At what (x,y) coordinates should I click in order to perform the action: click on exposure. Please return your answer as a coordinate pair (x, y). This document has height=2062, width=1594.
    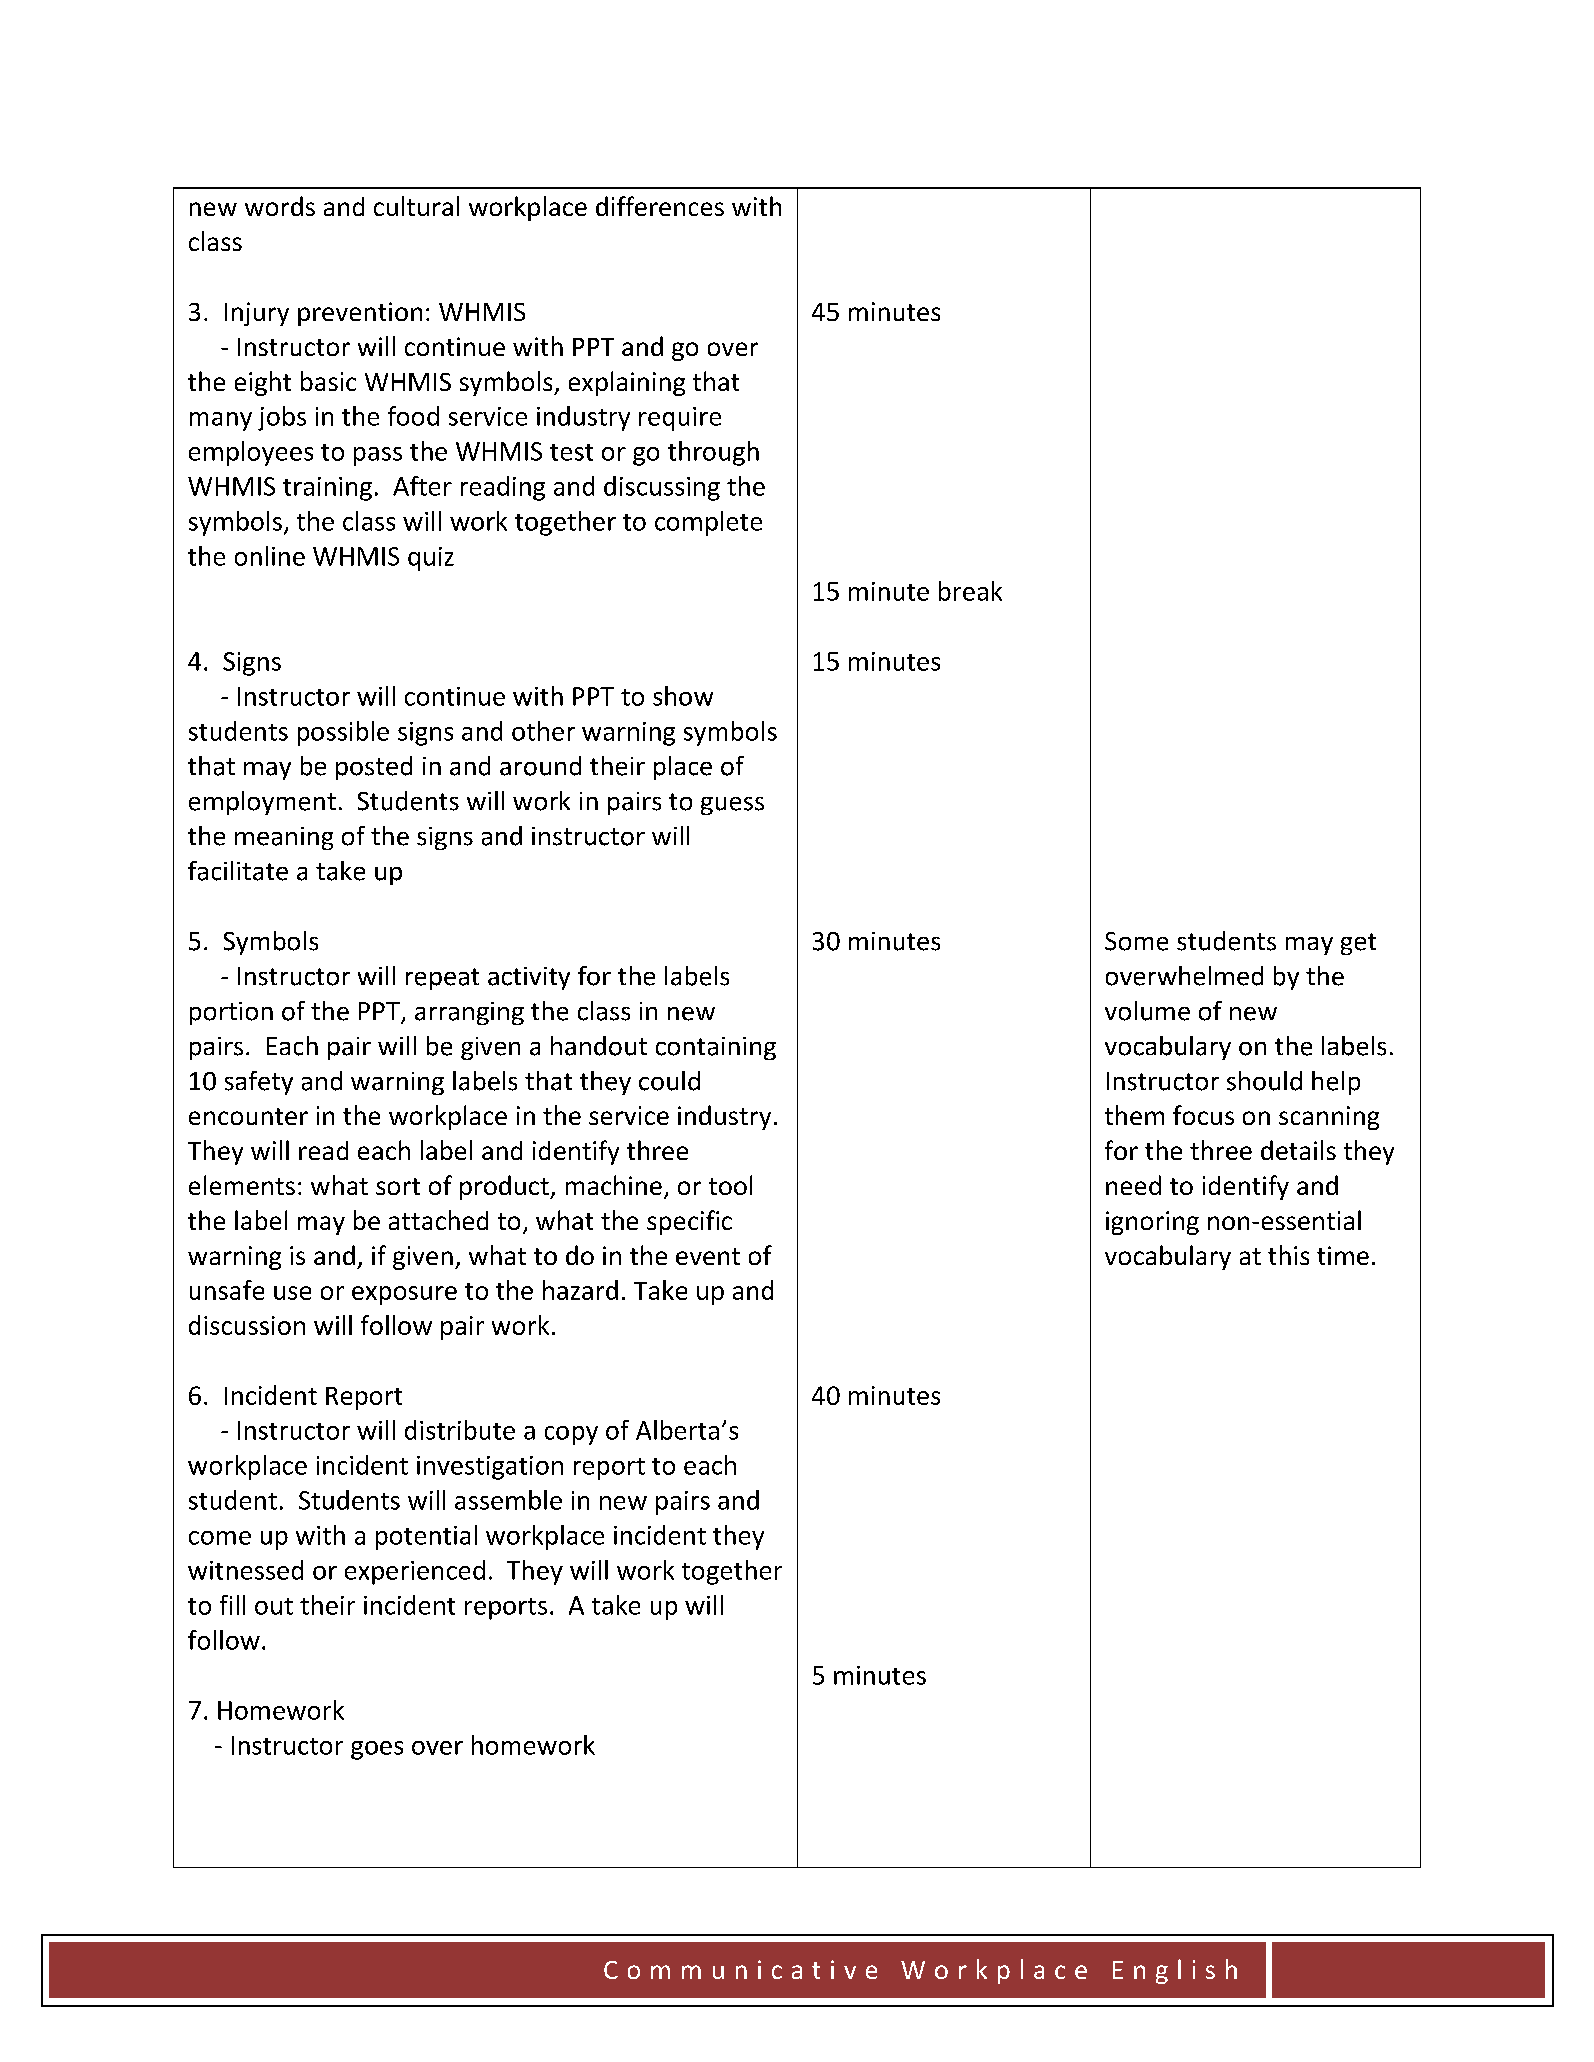
    Looking at the image, I should click on (404, 1295).
